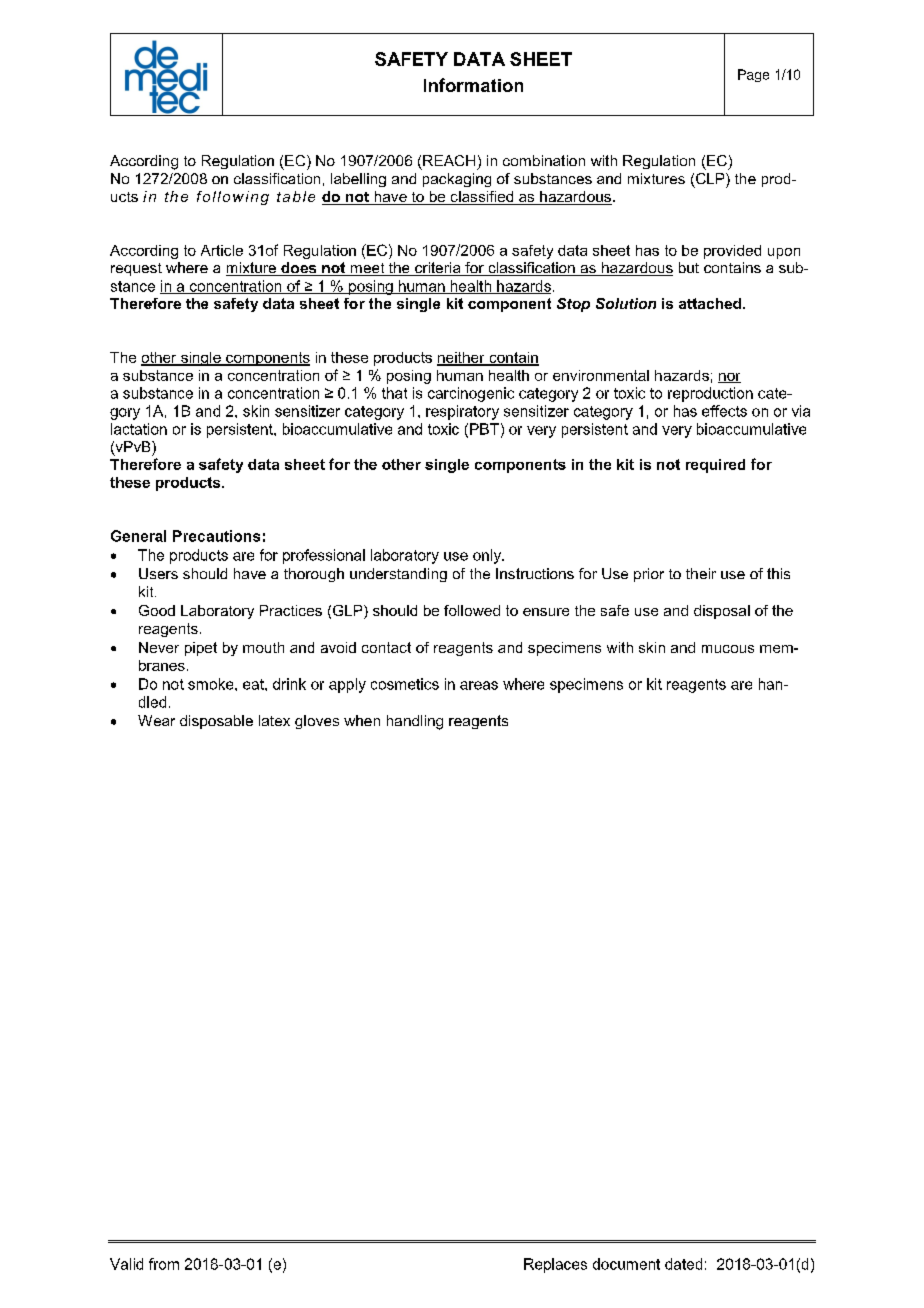 The height and width of the document is (1308, 924). Describe the element at coordinates (164, 1264) in the document. I see `from` at that location.
